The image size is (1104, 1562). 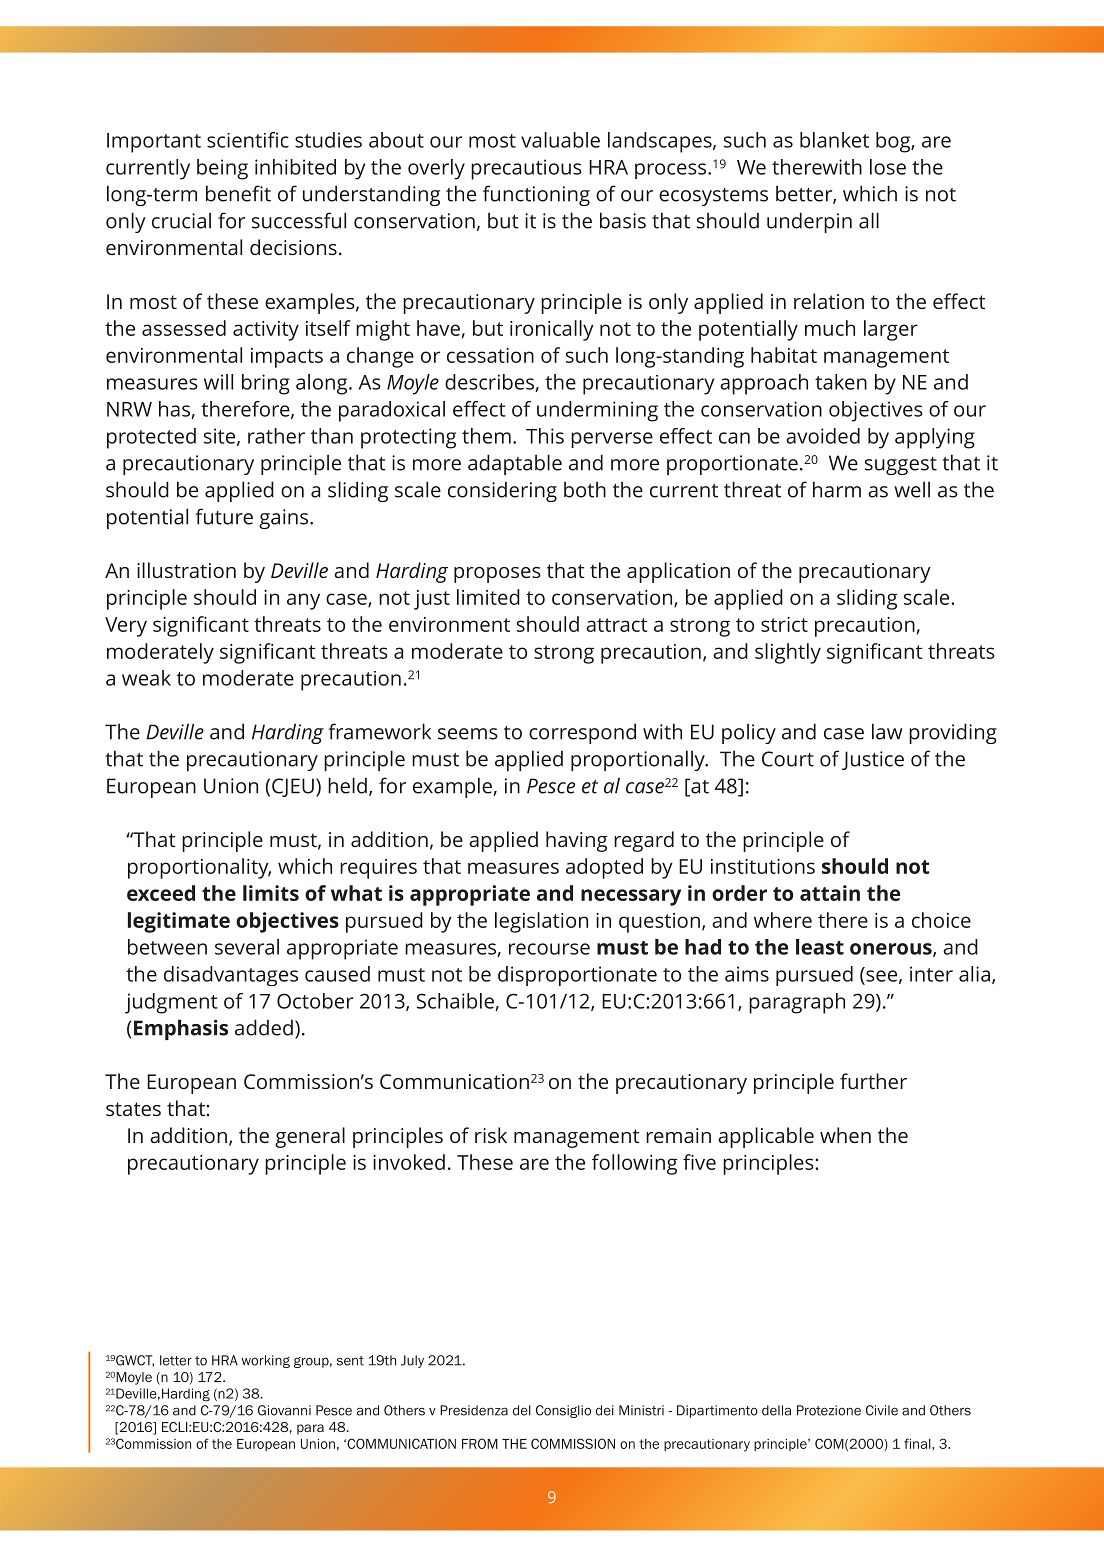 I want to click on disadvantages, so click(x=231, y=976).
